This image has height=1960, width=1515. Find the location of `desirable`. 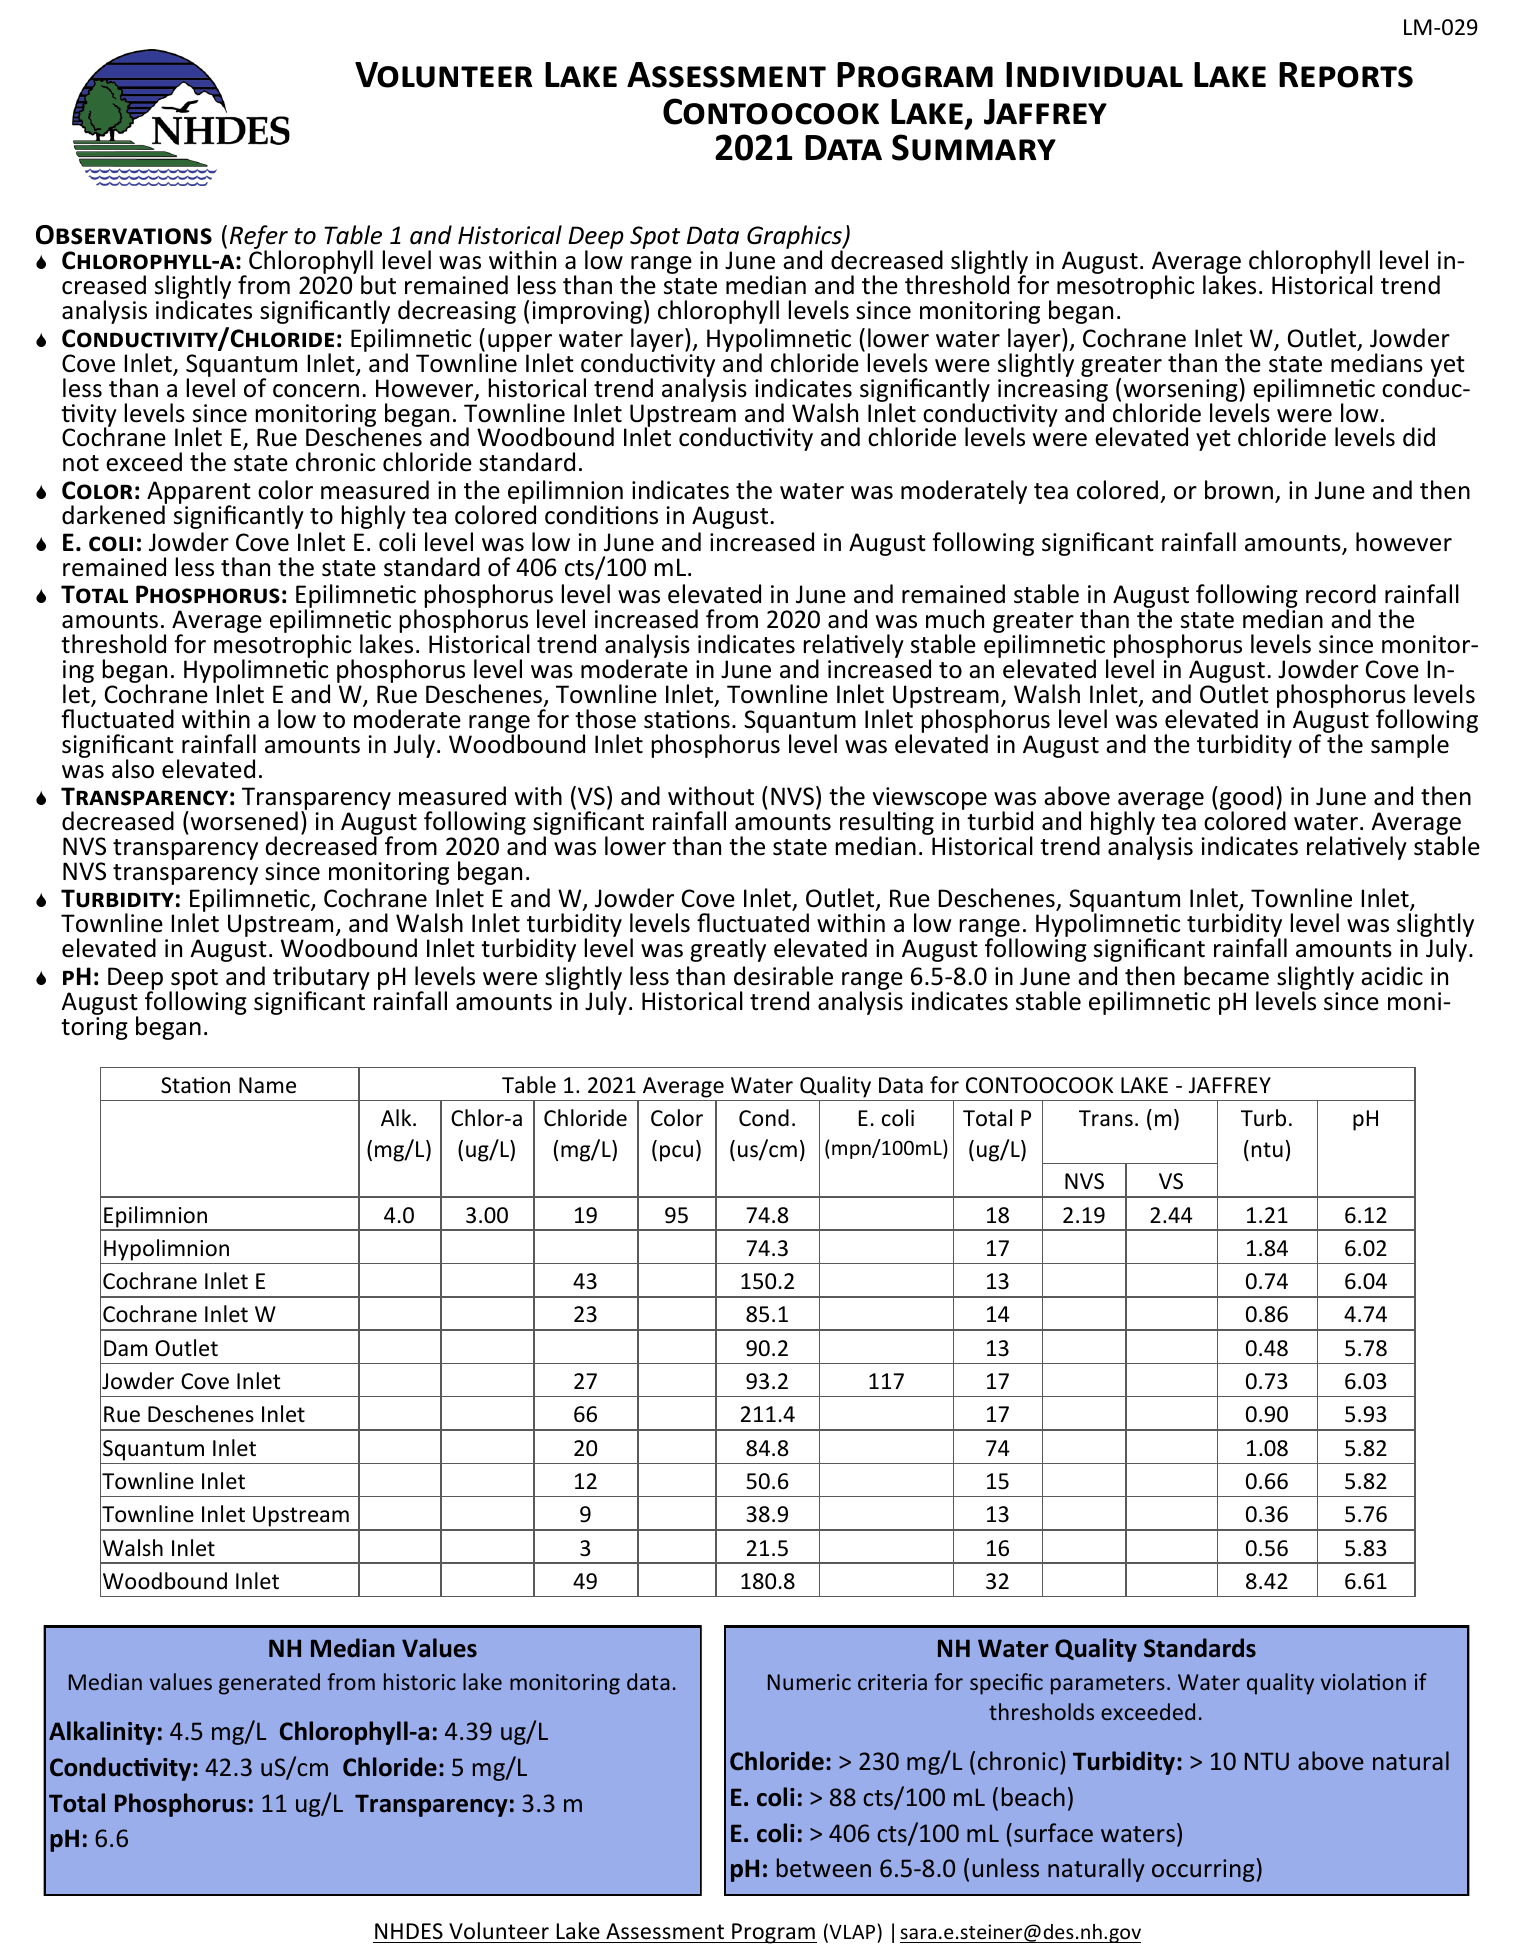

desirable is located at coordinates (783, 976).
